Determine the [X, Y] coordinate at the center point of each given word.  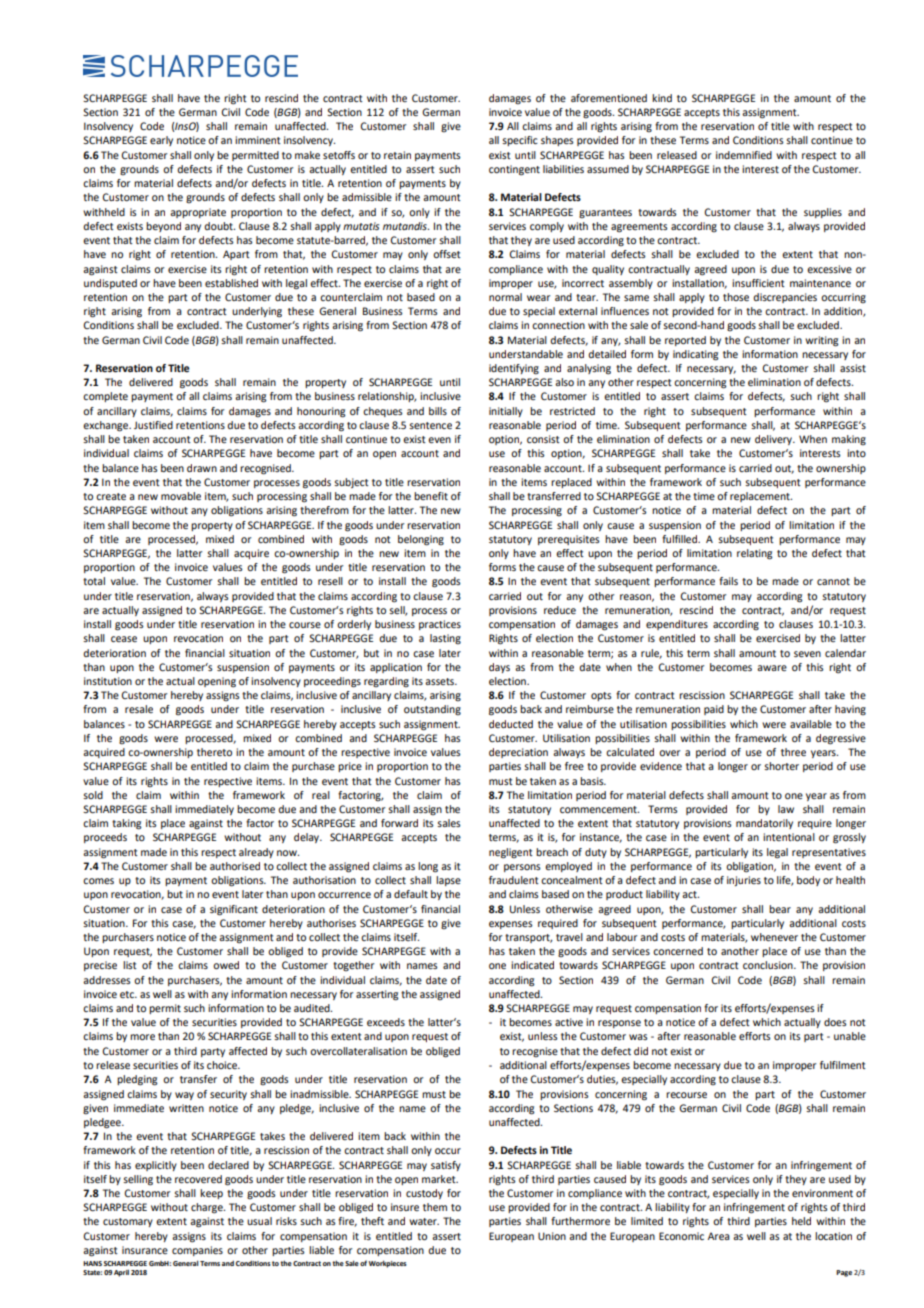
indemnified [744, 155]
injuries [744, 881]
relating [755, 554]
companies [197, 1251]
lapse [448, 881]
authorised [235, 866]
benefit [431, 496]
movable [181, 496]
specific [520, 141]
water [424, 1221]
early [161, 141]
